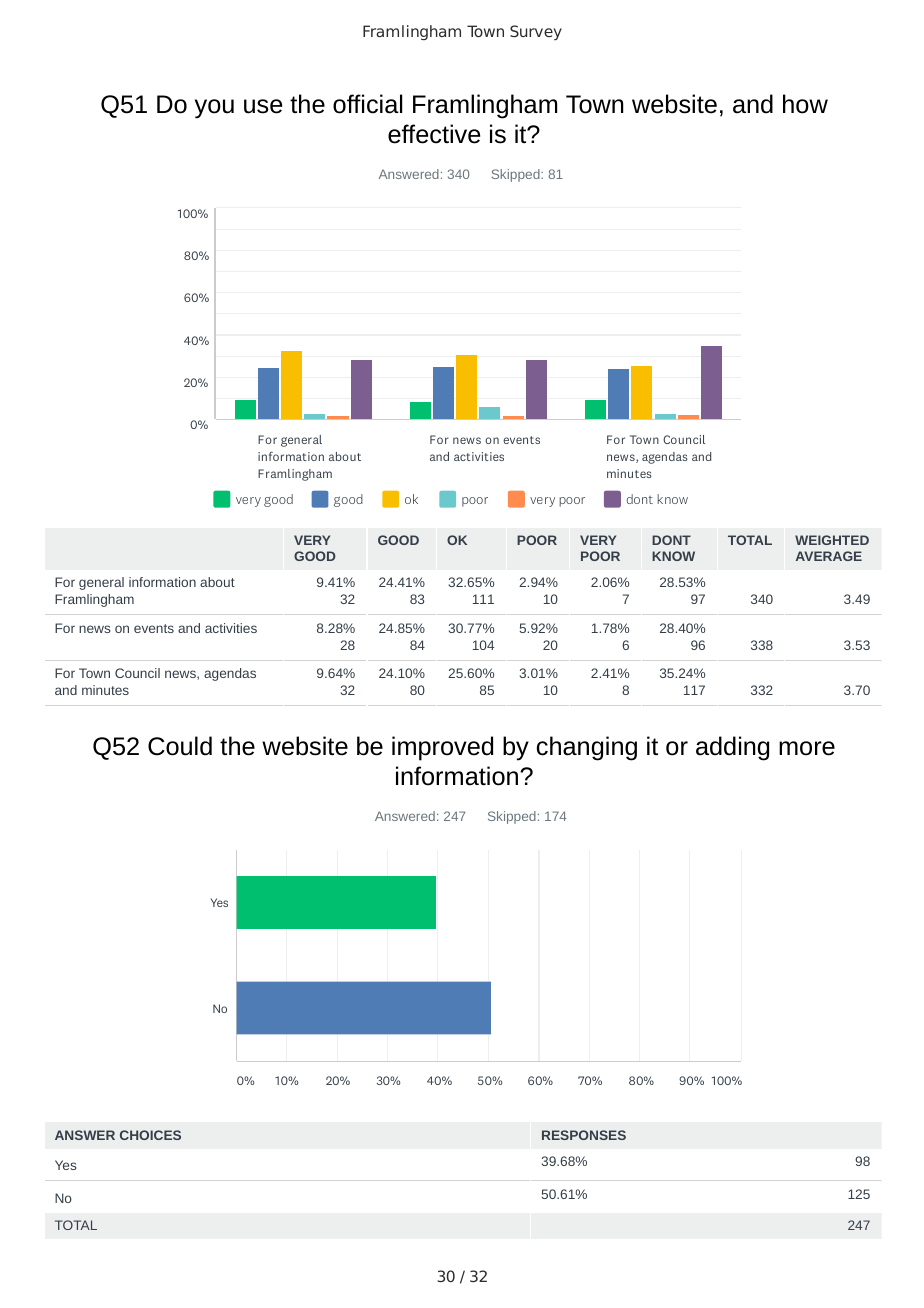 The width and height of the screenshot is (924, 1308). I want to click on AVERAGE, so click(829, 556).
